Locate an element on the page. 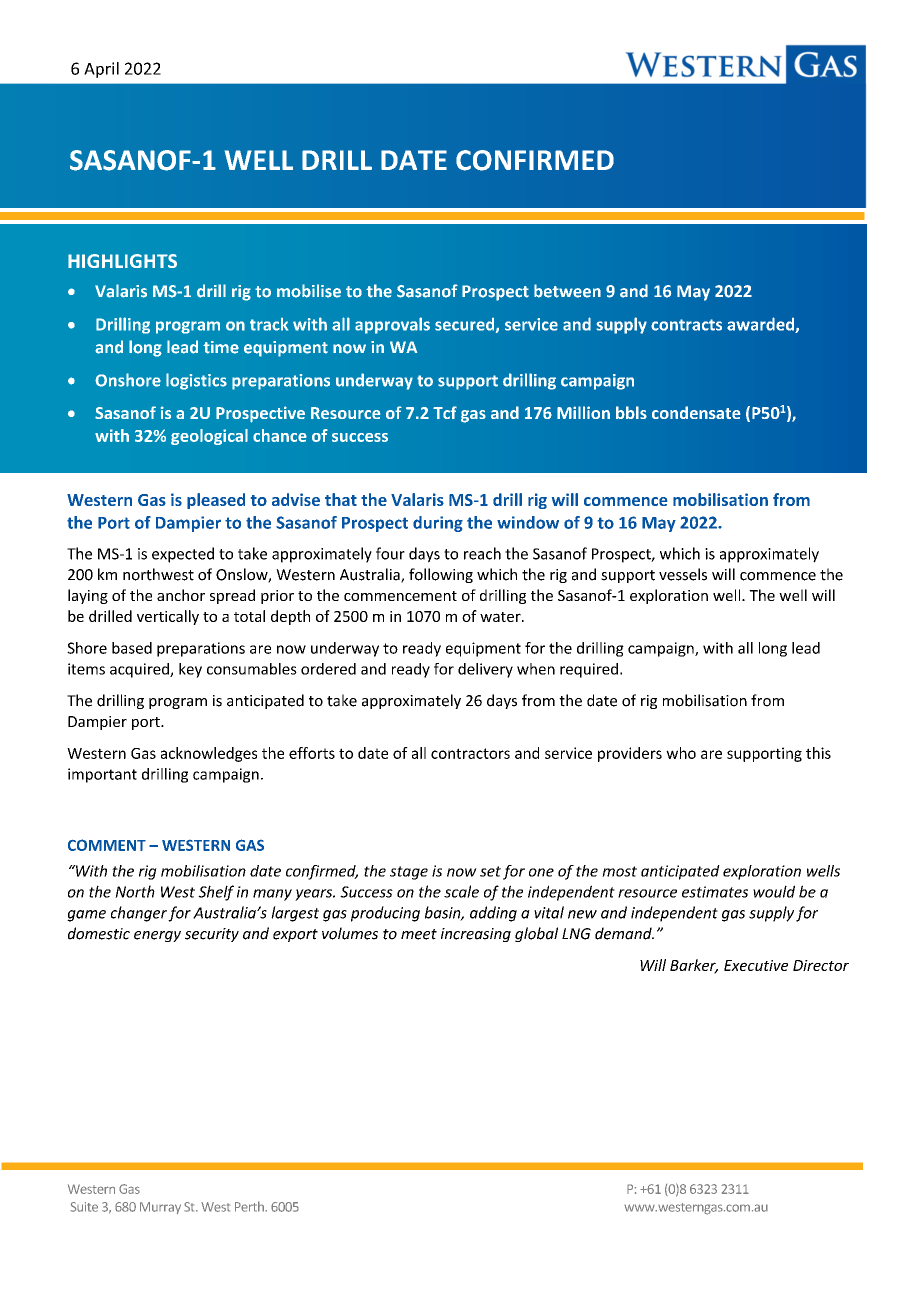 This page has width=924, height=1308. contracts is located at coordinates (686, 325).
